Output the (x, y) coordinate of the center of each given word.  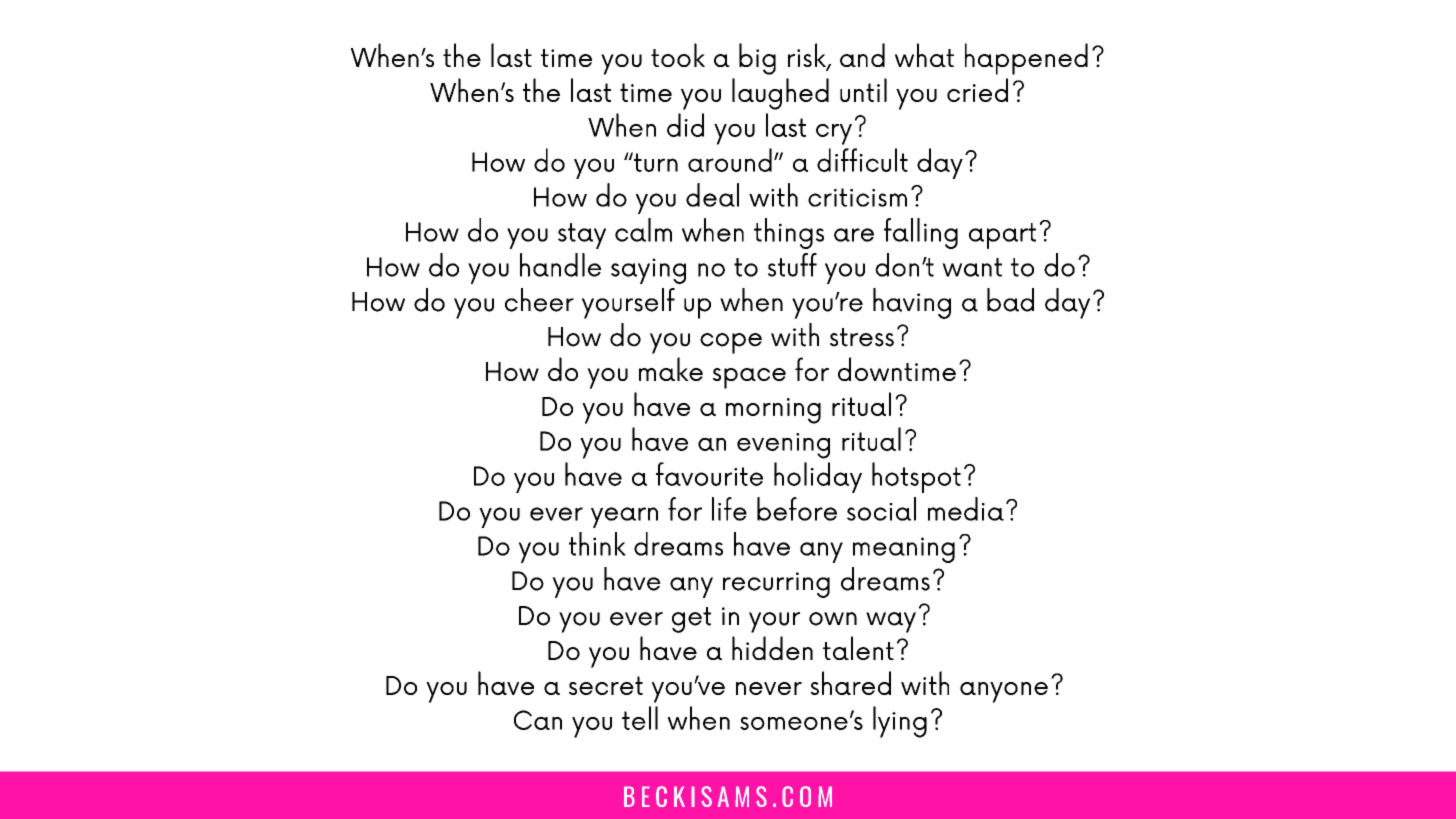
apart (1002, 236)
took (678, 55)
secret (606, 685)
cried (977, 90)
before (797, 509)
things (789, 233)
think (597, 544)
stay (582, 236)
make (671, 369)
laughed (780, 94)
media (966, 509)
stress (862, 337)
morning (773, 411)
